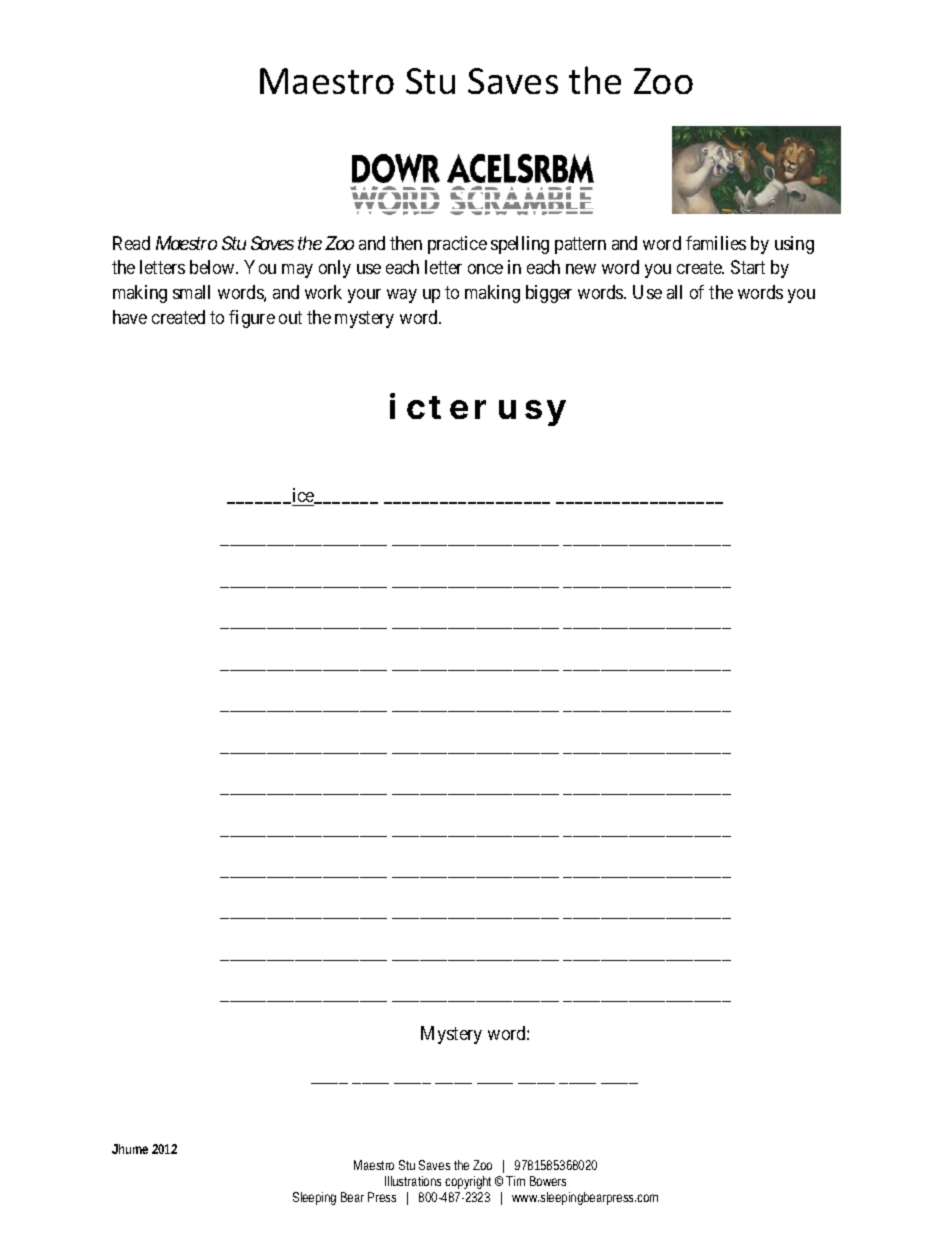  Describe the element at coordinates (413, 1181) in the screenshot. I see `Illustrations` at that location.
